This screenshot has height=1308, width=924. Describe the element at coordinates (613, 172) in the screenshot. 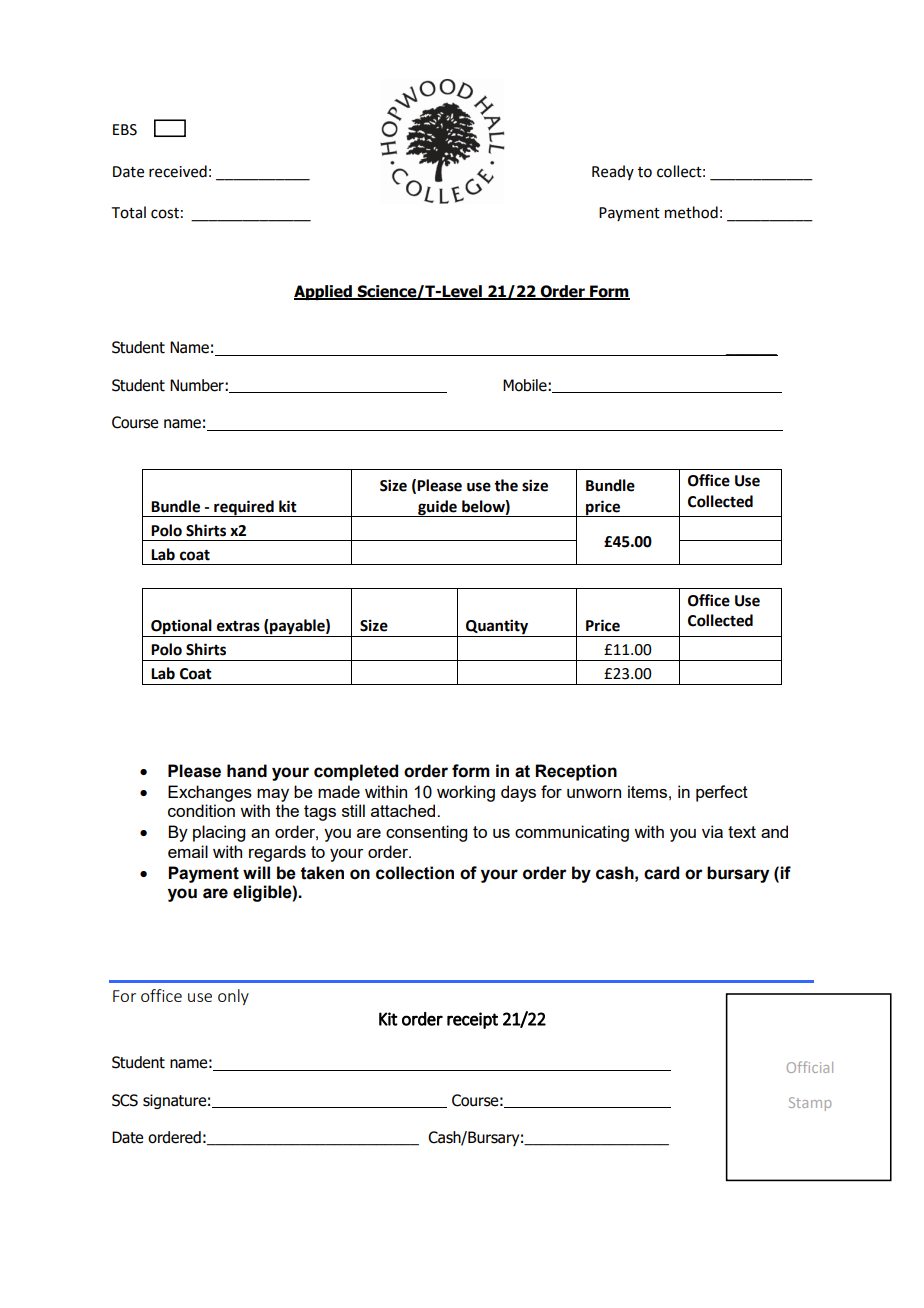

I see `Ready` at that location.
